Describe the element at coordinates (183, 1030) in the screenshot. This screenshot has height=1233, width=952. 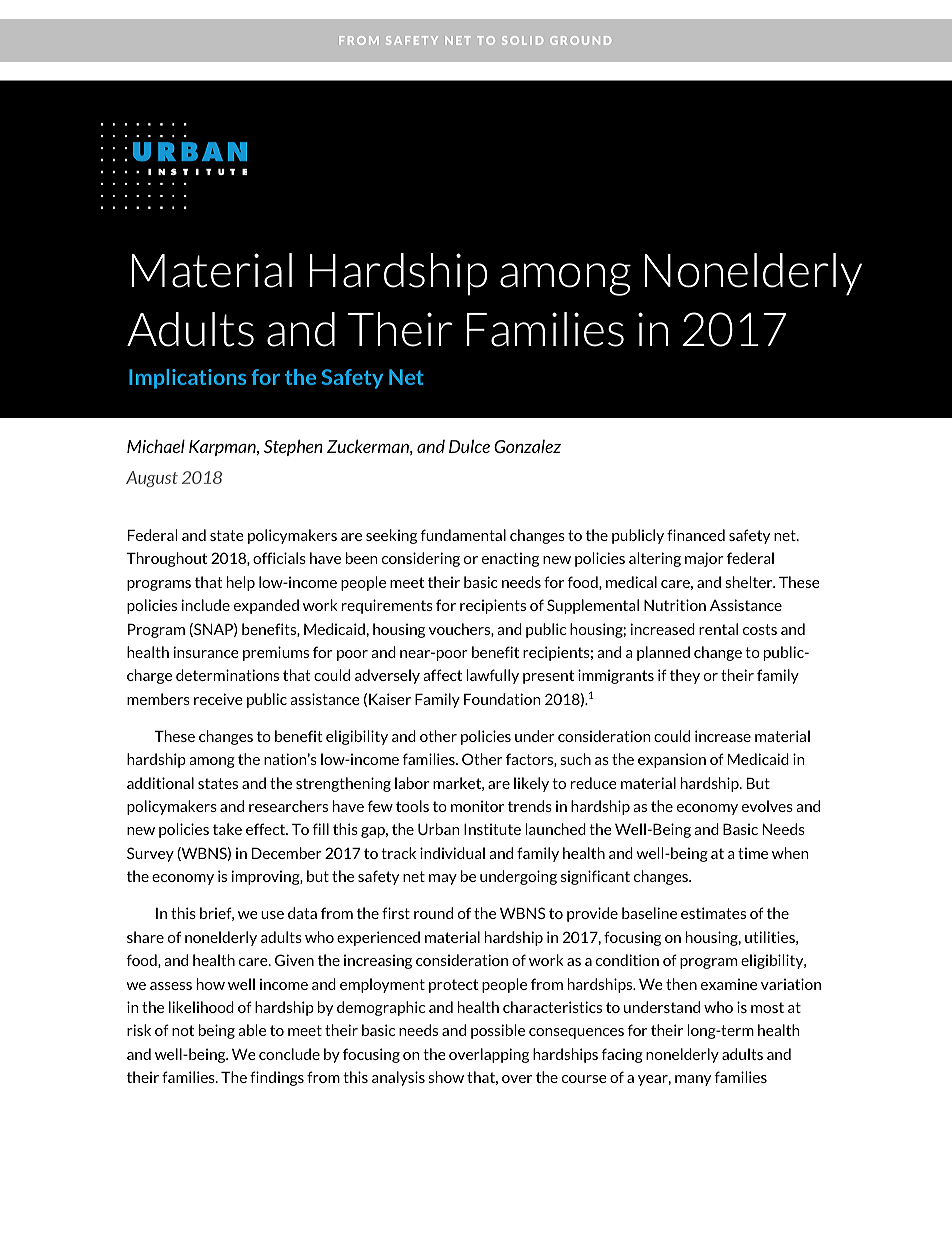
I see `not` at that location.
